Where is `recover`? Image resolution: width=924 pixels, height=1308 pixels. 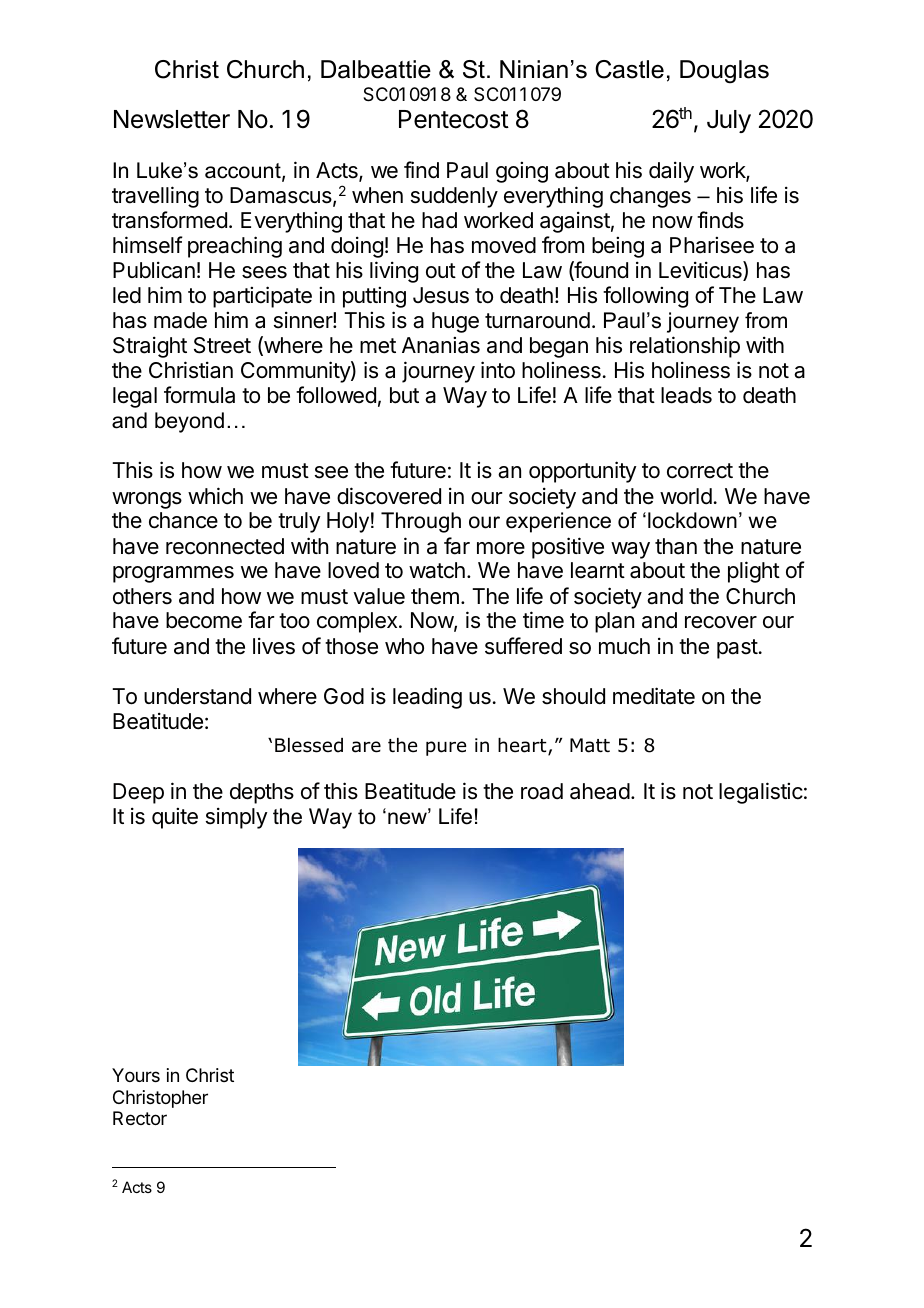 recover is located at coordinates (721, 622).
